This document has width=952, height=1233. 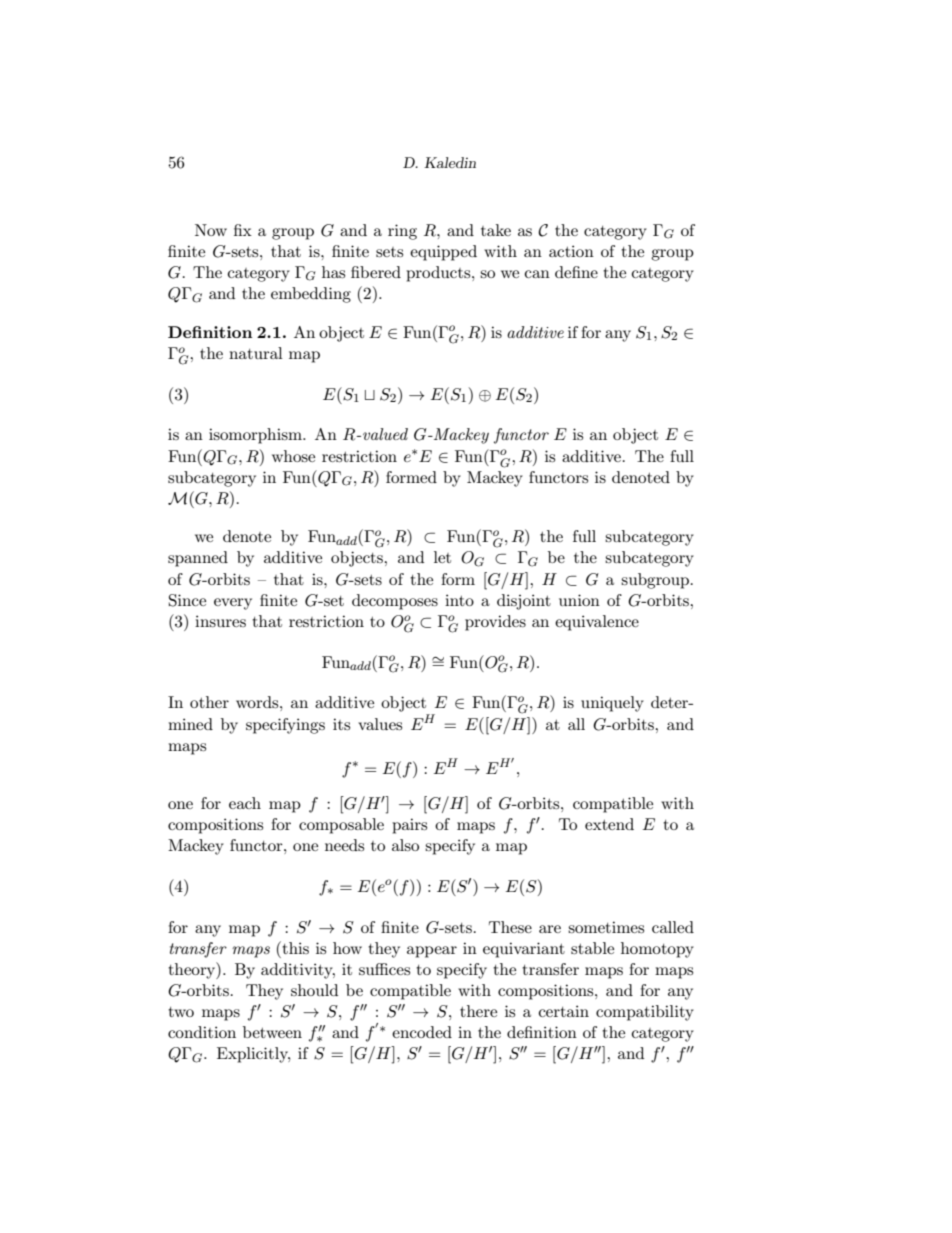 What do you see at coordinates (293, 456) in the document?
I see `whose` at bounding box center [293, 456].
